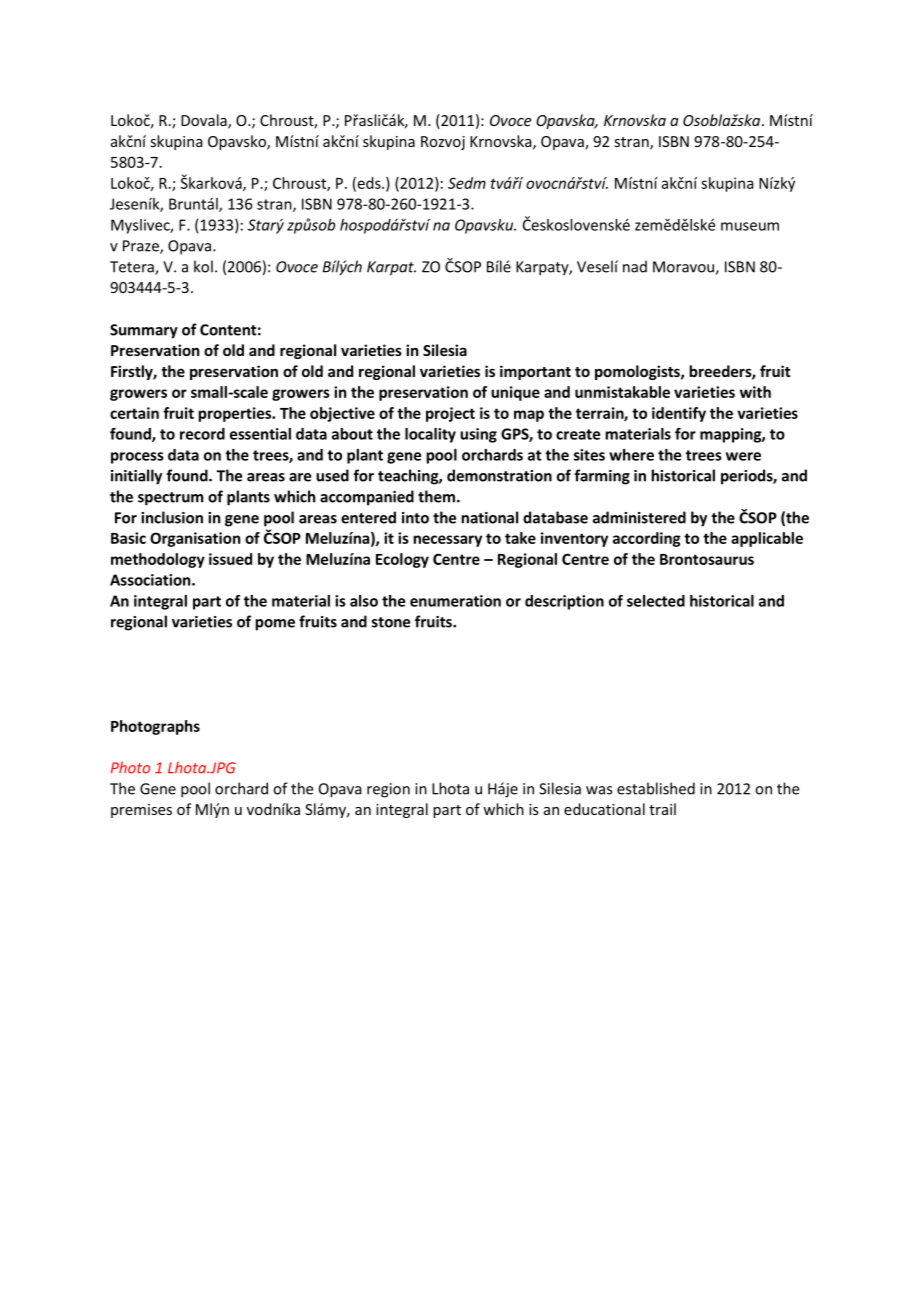 This screenshot has width=924, height=1308. Describe the element at coordinates (141, 811) in the screenshot. I see `premises` at that location.
